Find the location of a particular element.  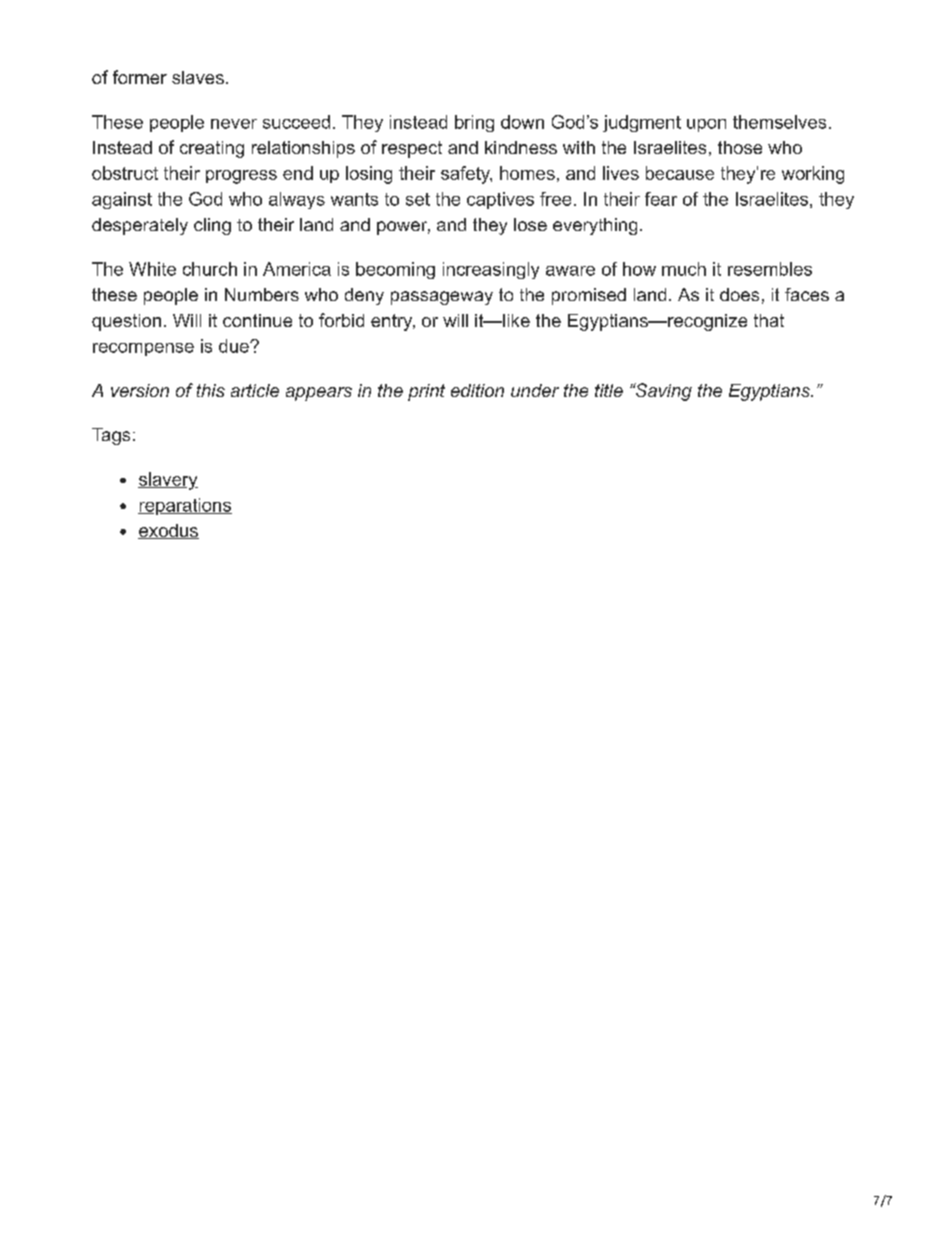

exodus is located at coordinates (168, 531).
